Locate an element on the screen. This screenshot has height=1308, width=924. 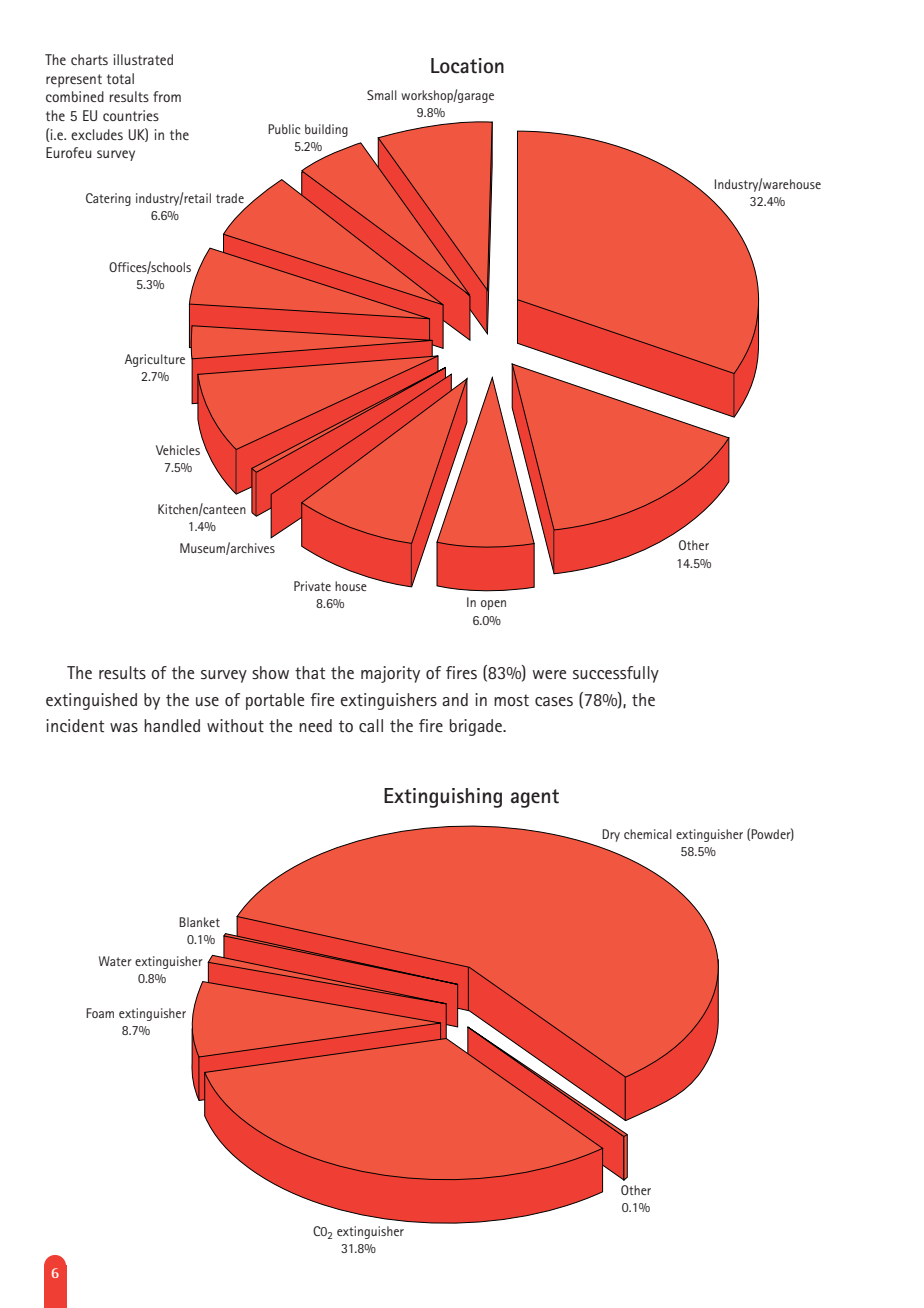
building is located at coordinates (326, 130).
